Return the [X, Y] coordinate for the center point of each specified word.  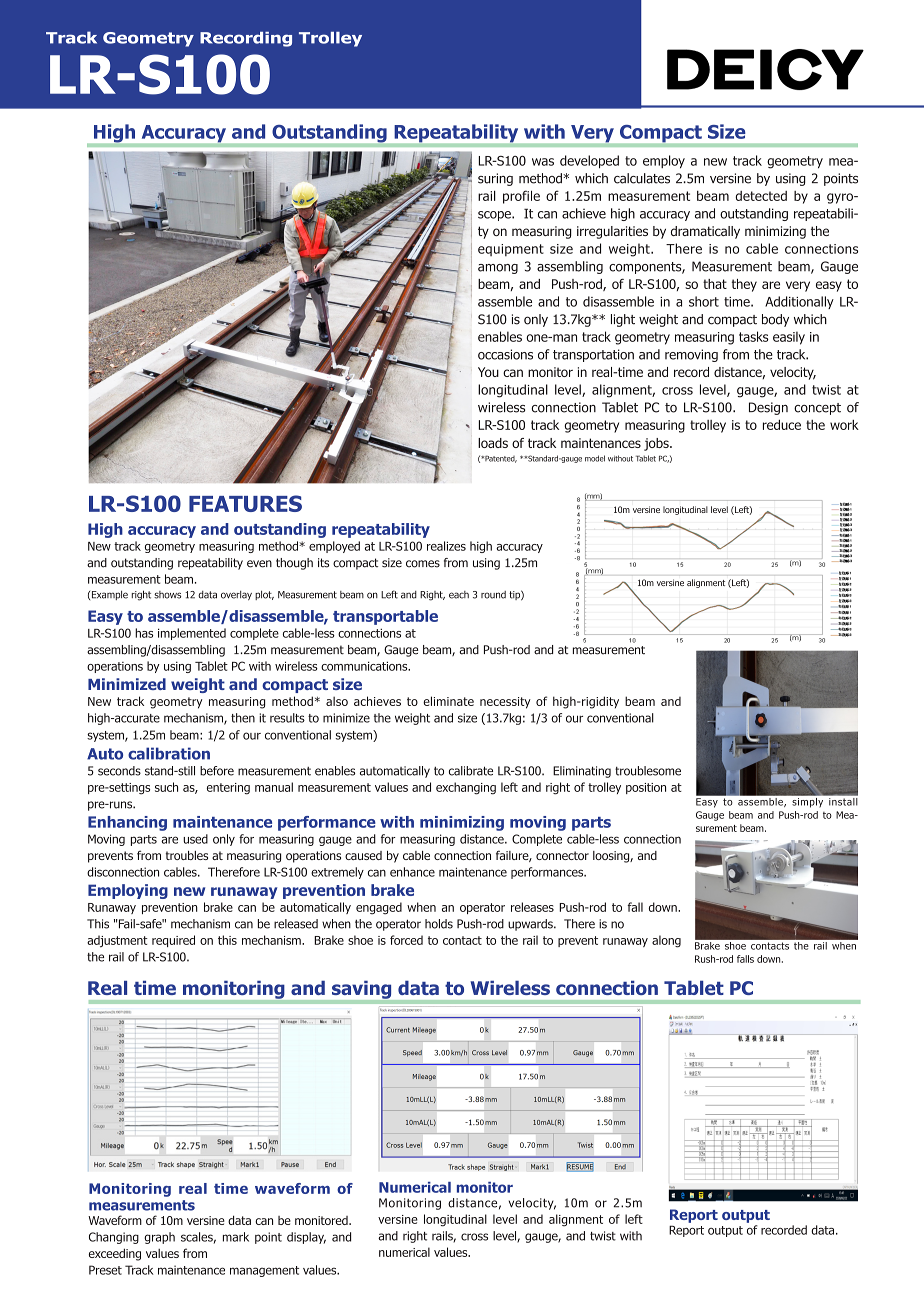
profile [521, 197]
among [498, 269]
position [646, 788]
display [306, 1238]
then [243, 718]
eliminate [448, 701]
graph [159, 1238]
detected [761, 196]
